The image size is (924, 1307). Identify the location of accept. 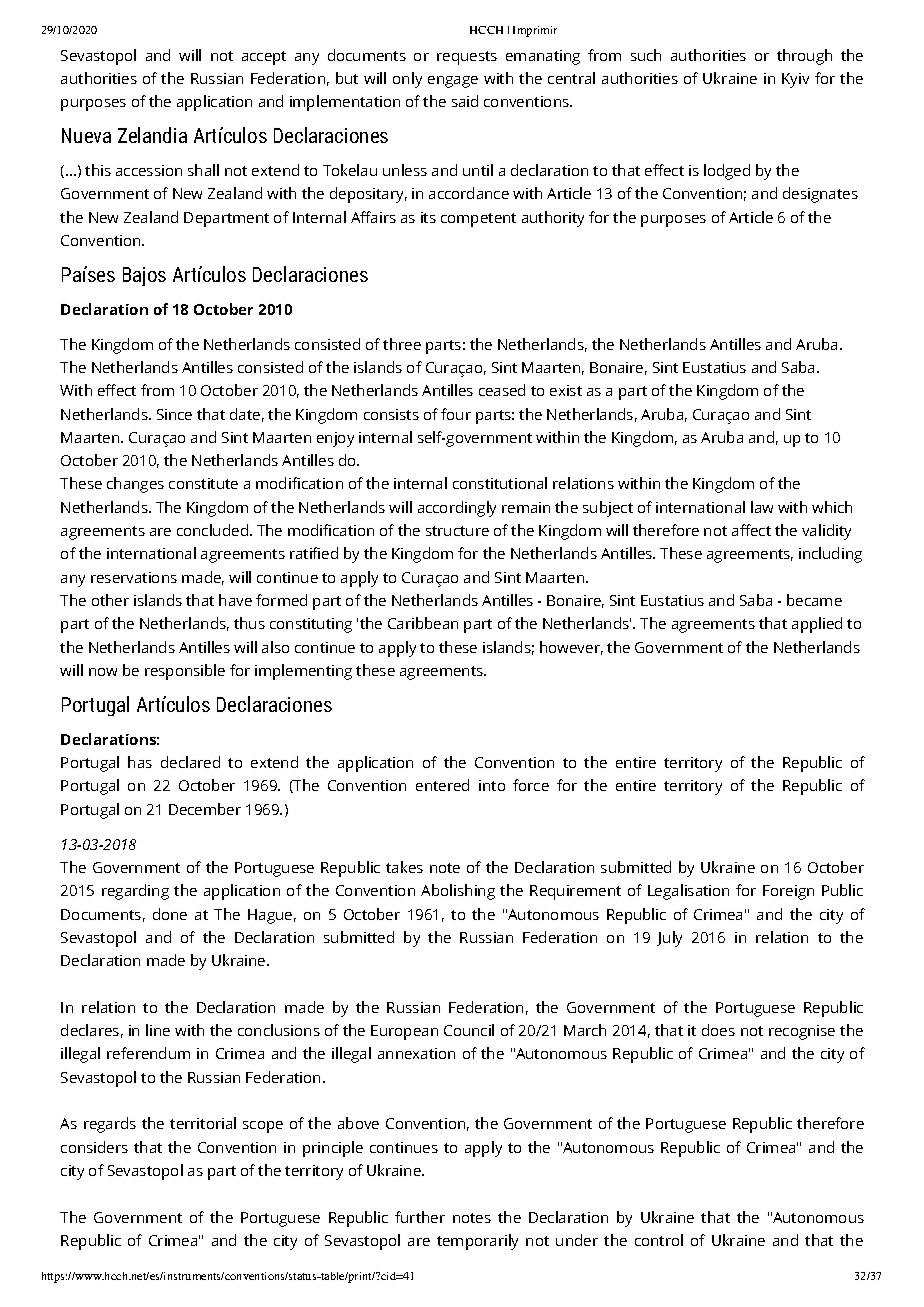
(264, 58).
